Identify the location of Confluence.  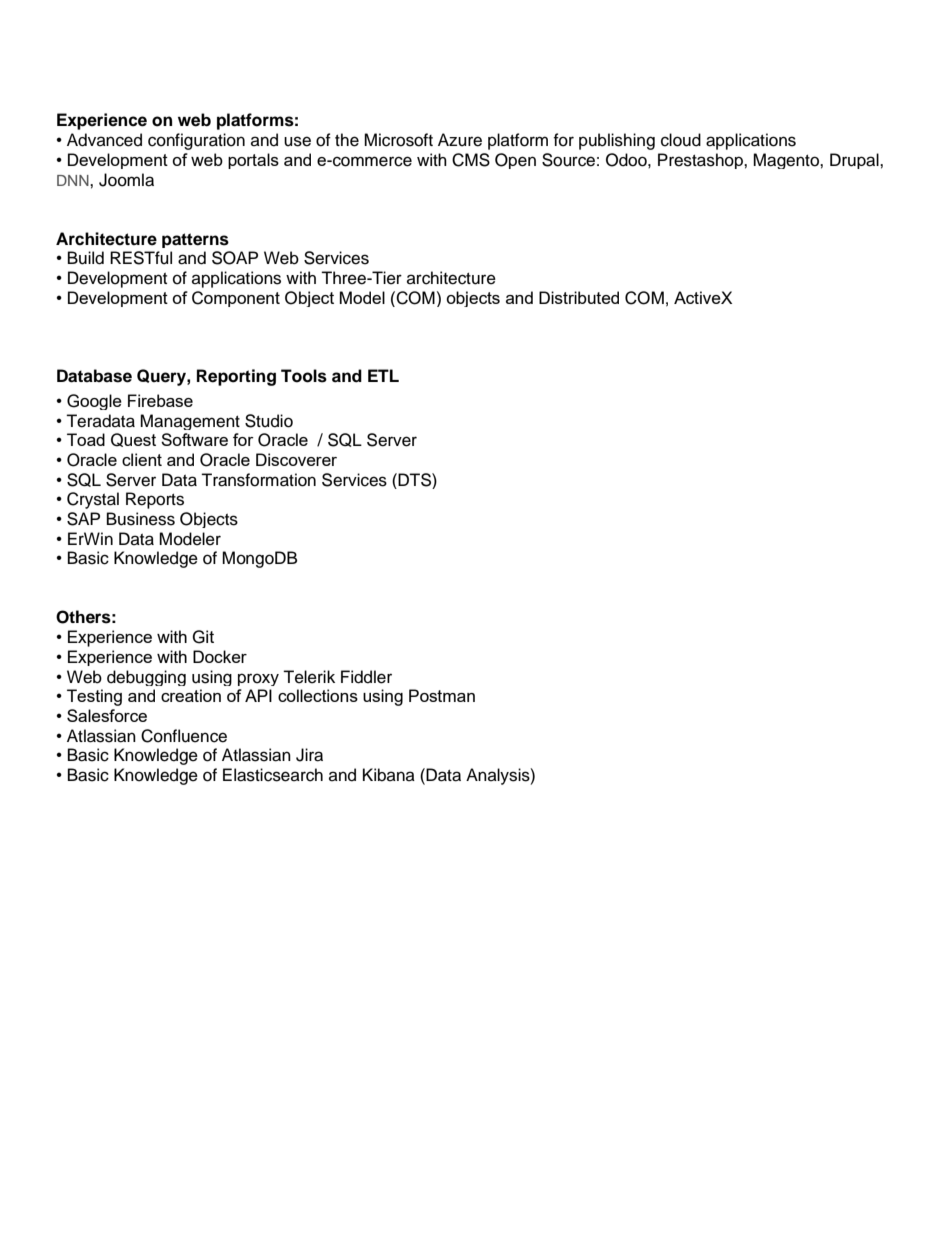
(184, 736).
